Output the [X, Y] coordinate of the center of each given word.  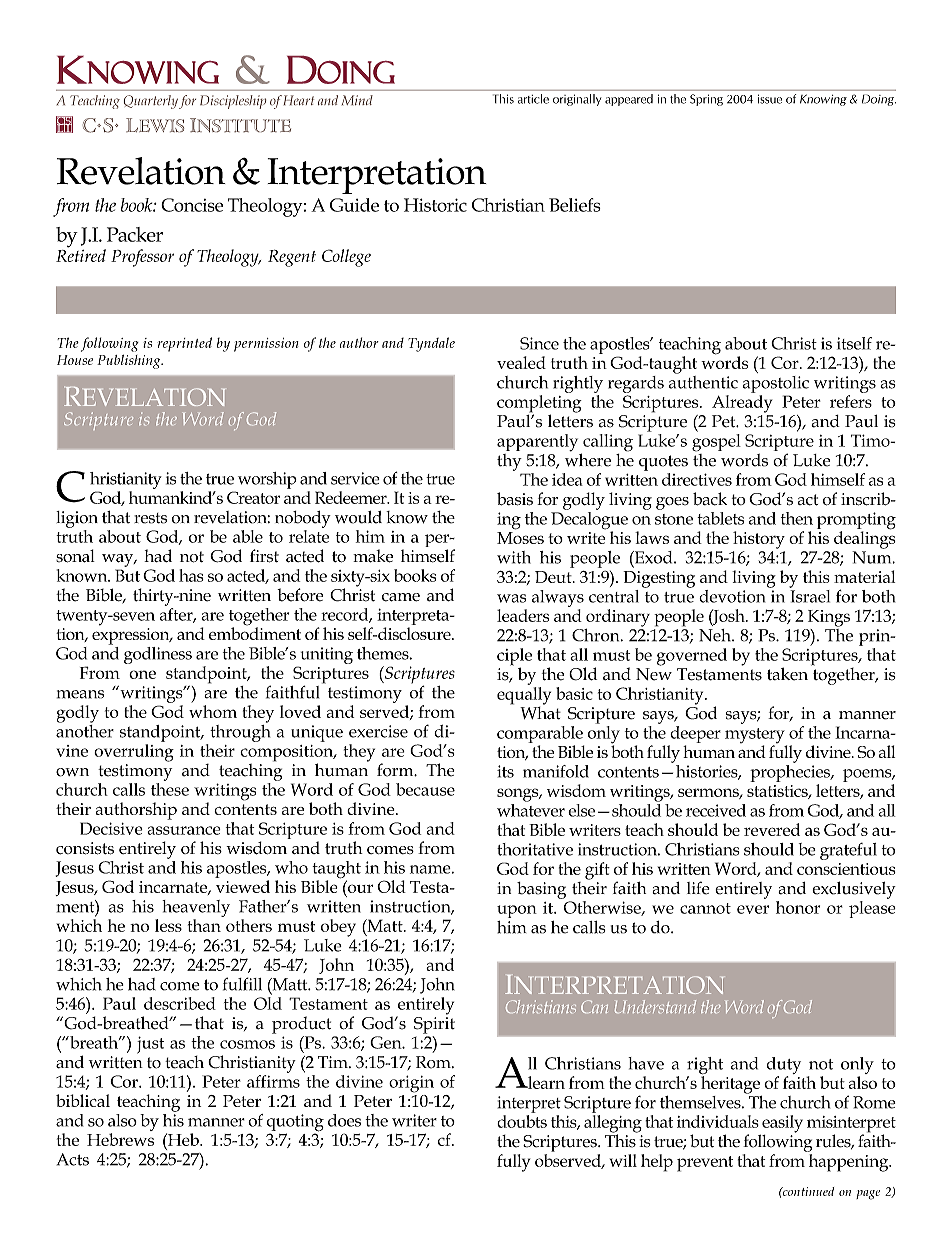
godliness [158, 655]
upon [517, 911]
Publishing [130, 362]
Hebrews [120, 1139]
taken [787, 674]
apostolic [776, 384]
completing [539, 405]
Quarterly [151, 102]
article [533, 99]
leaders [523, 615]
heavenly [196, 910]
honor [798, 907]
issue [770, 99]
